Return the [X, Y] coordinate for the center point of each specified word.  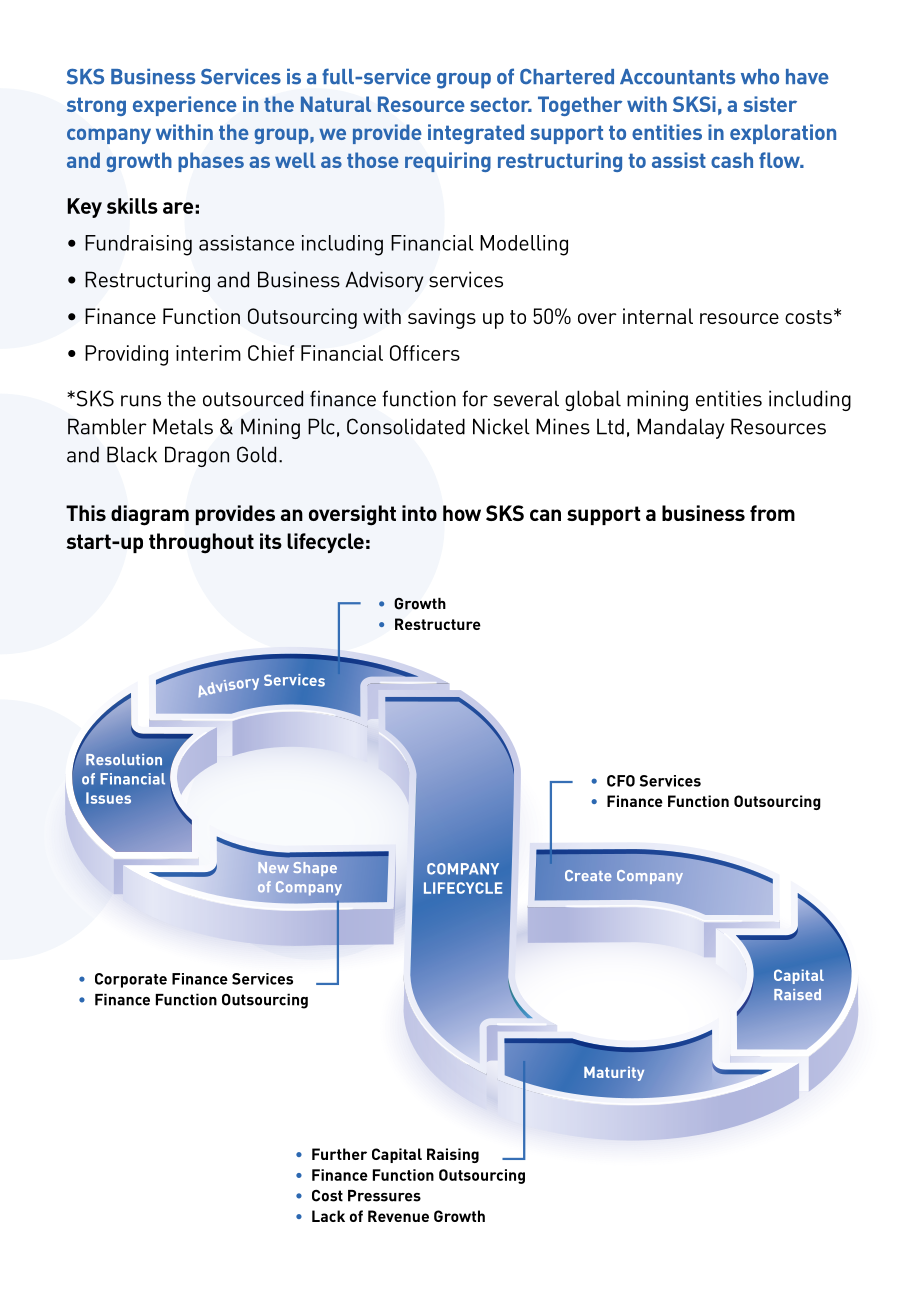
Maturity [614, 1073]
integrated [476, 134]
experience [185, 106]
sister [770, 104]
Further [339, 1154]
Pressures [384, 1196]
